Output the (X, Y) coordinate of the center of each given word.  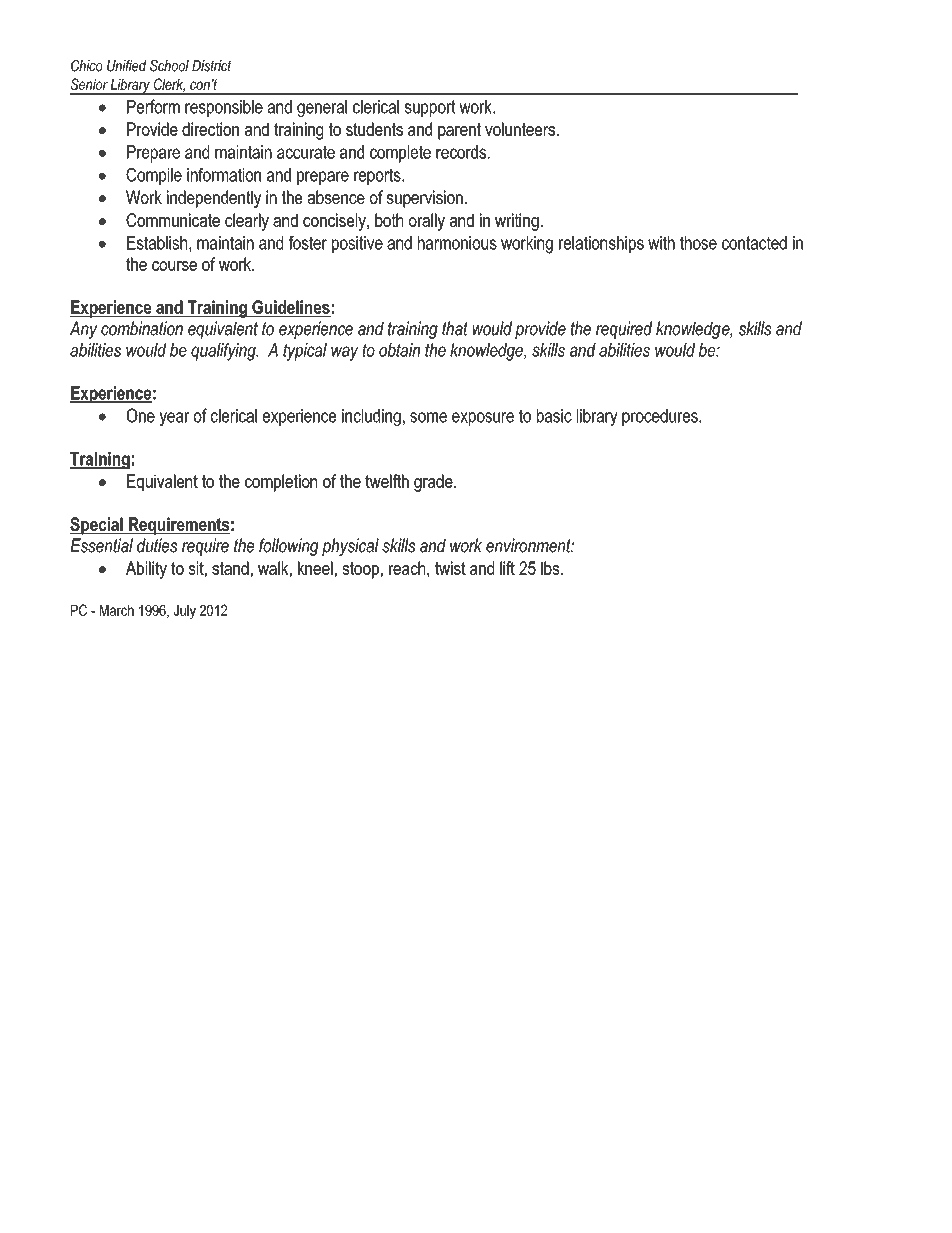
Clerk (169, 85)
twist (450, 568)
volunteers (520, 129)
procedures (661, 417)
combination (142, 328)
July (184, 612)
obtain (399, 350)
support (430, 108)
